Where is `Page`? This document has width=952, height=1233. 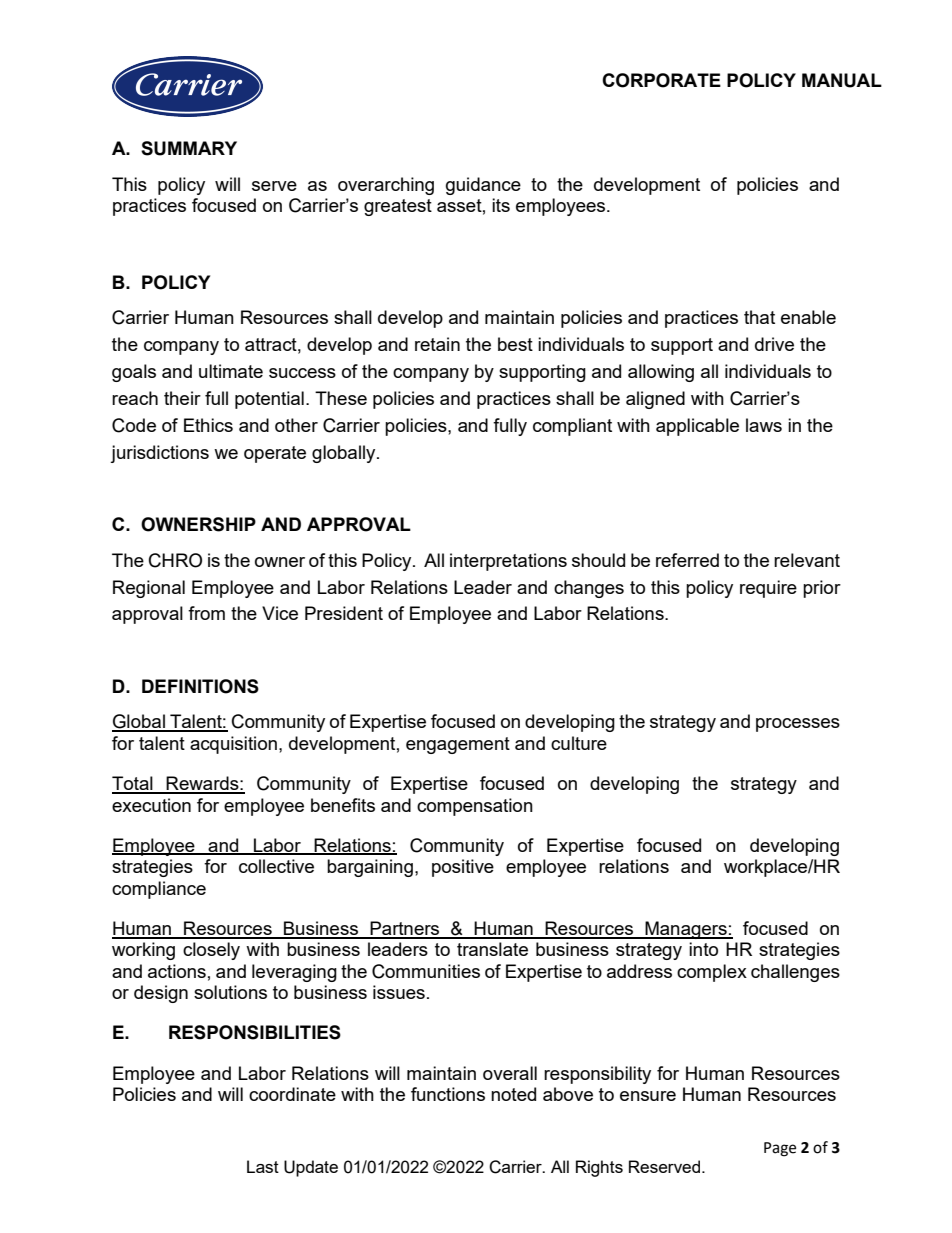
Page is located at coordinates (780, 1149).
